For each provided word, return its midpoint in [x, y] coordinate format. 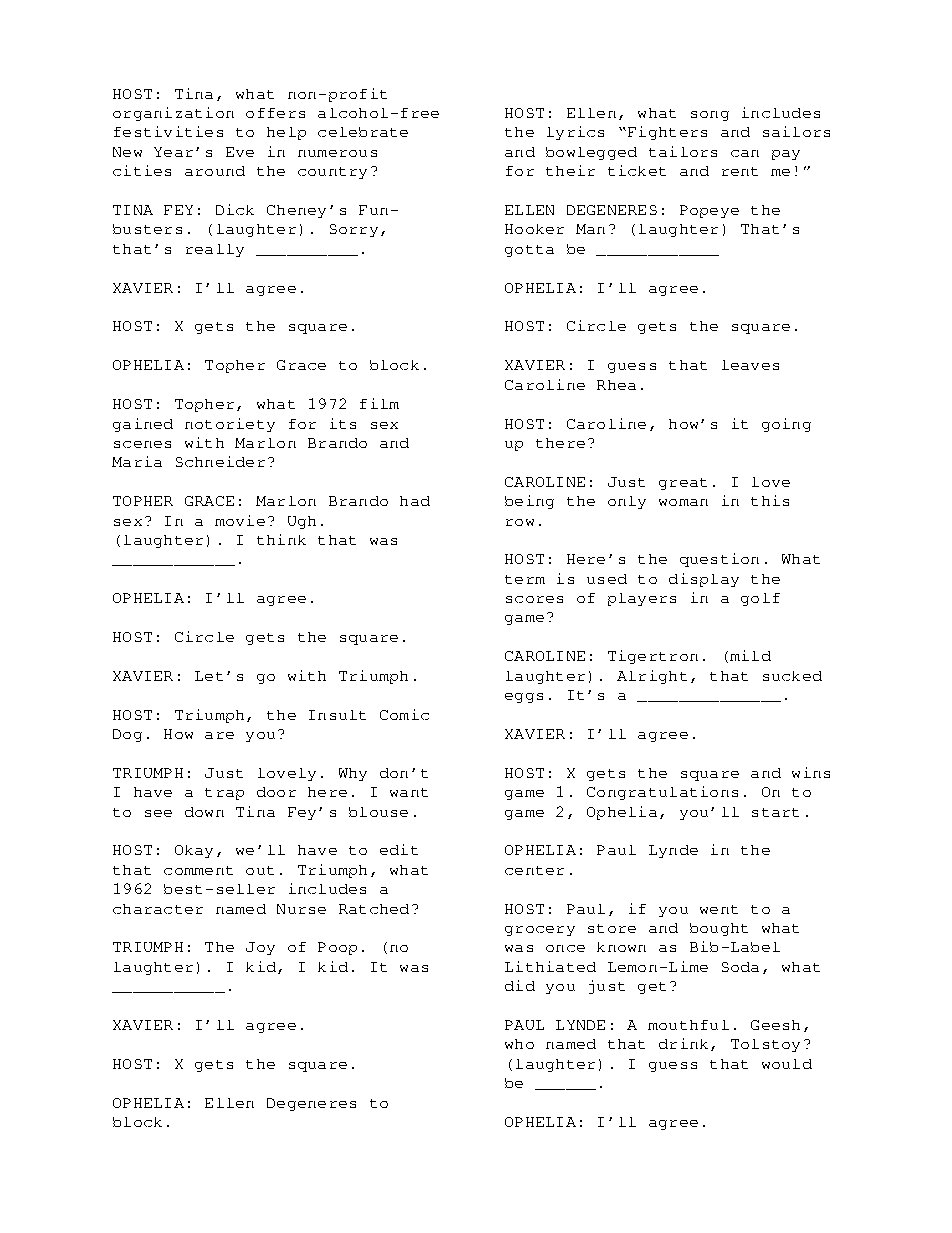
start [775, 812]
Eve [240, 152]
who [519, 1044]
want [409, 792]
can [745, 153]
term [525, 579]
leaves [750, 365]
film [379, 403]
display [704, 580]
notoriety [230, 425]
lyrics [575, 133]
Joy [260, 948]
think [281, 539]
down [204, 812]
